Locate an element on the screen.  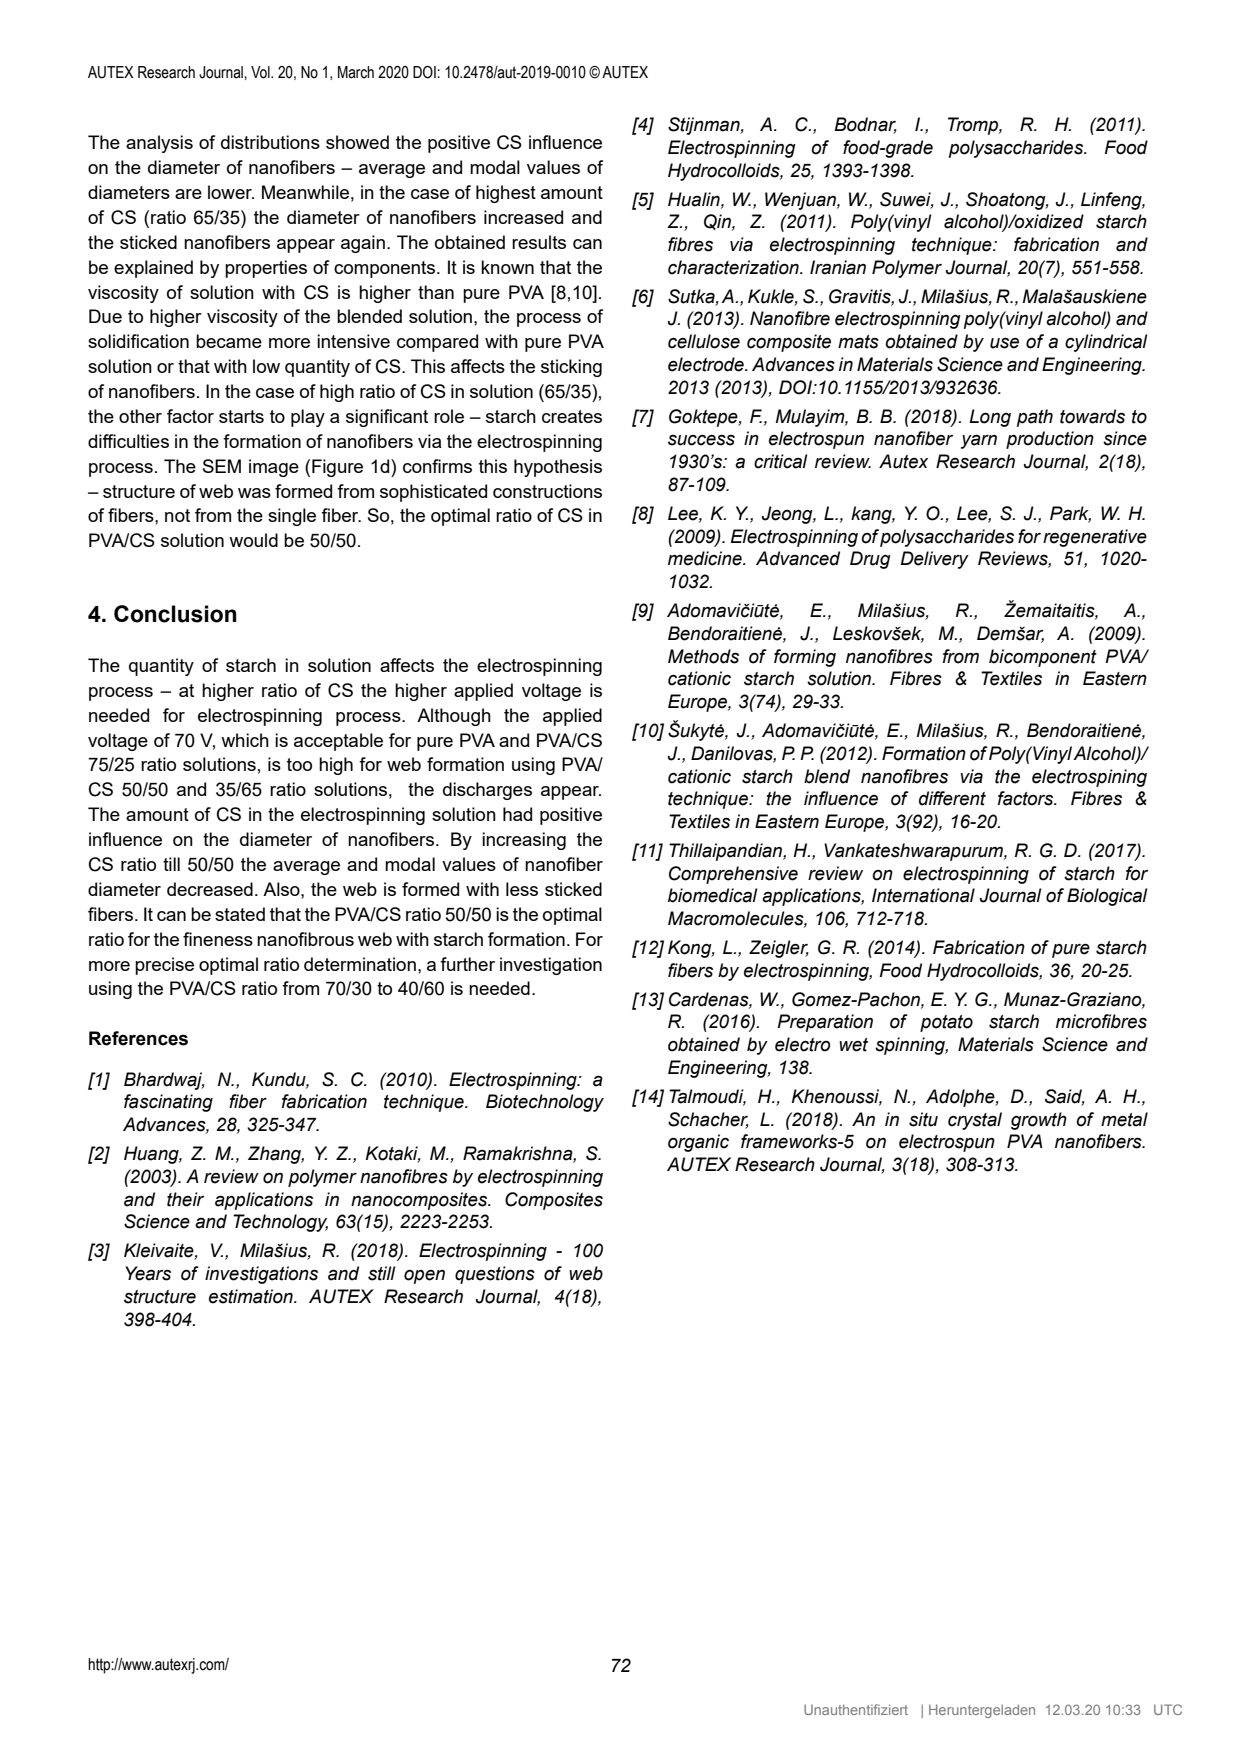
Biological is located at coordinates (1107, 897).
